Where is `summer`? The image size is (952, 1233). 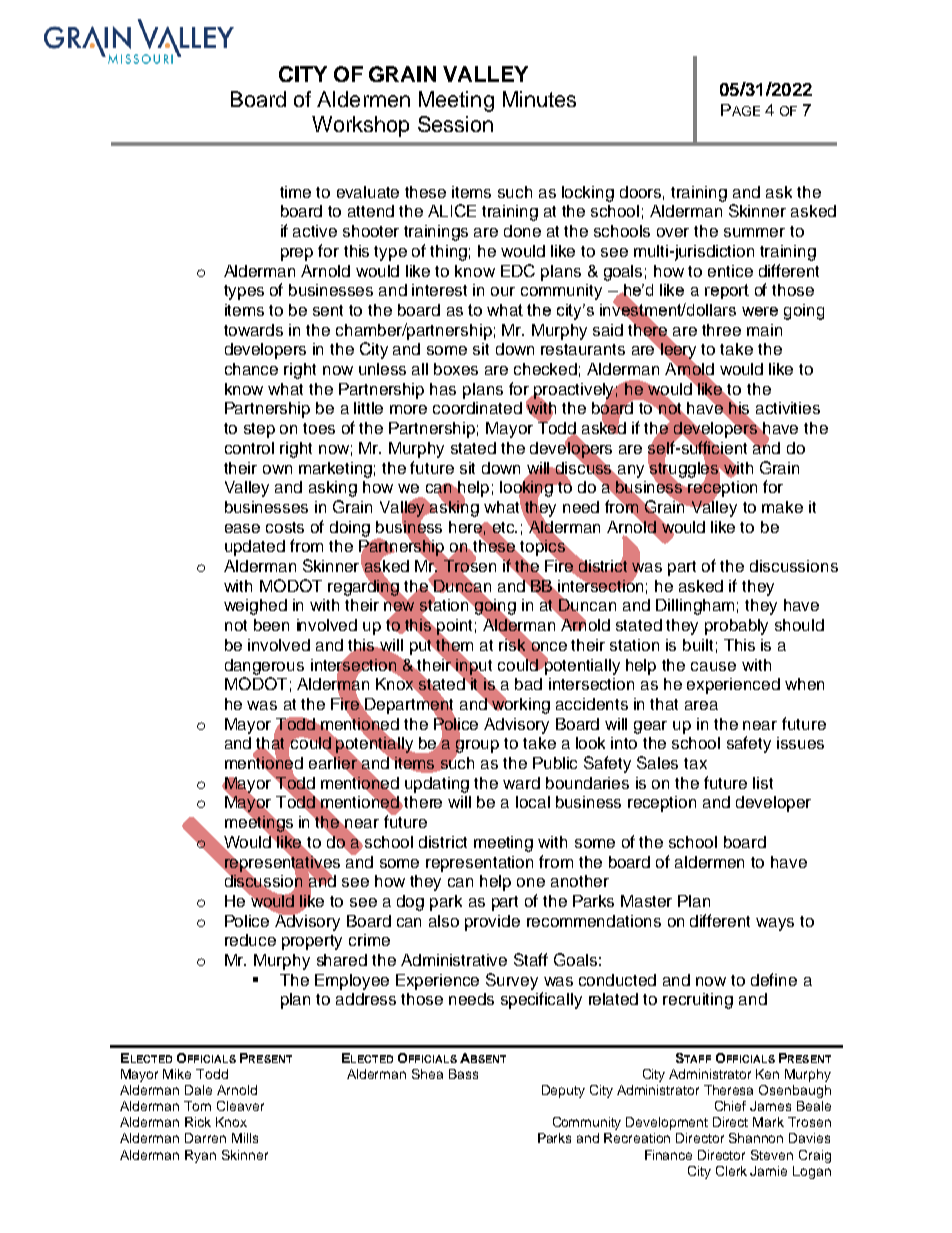
summer is located at coordinates (754, 232).
